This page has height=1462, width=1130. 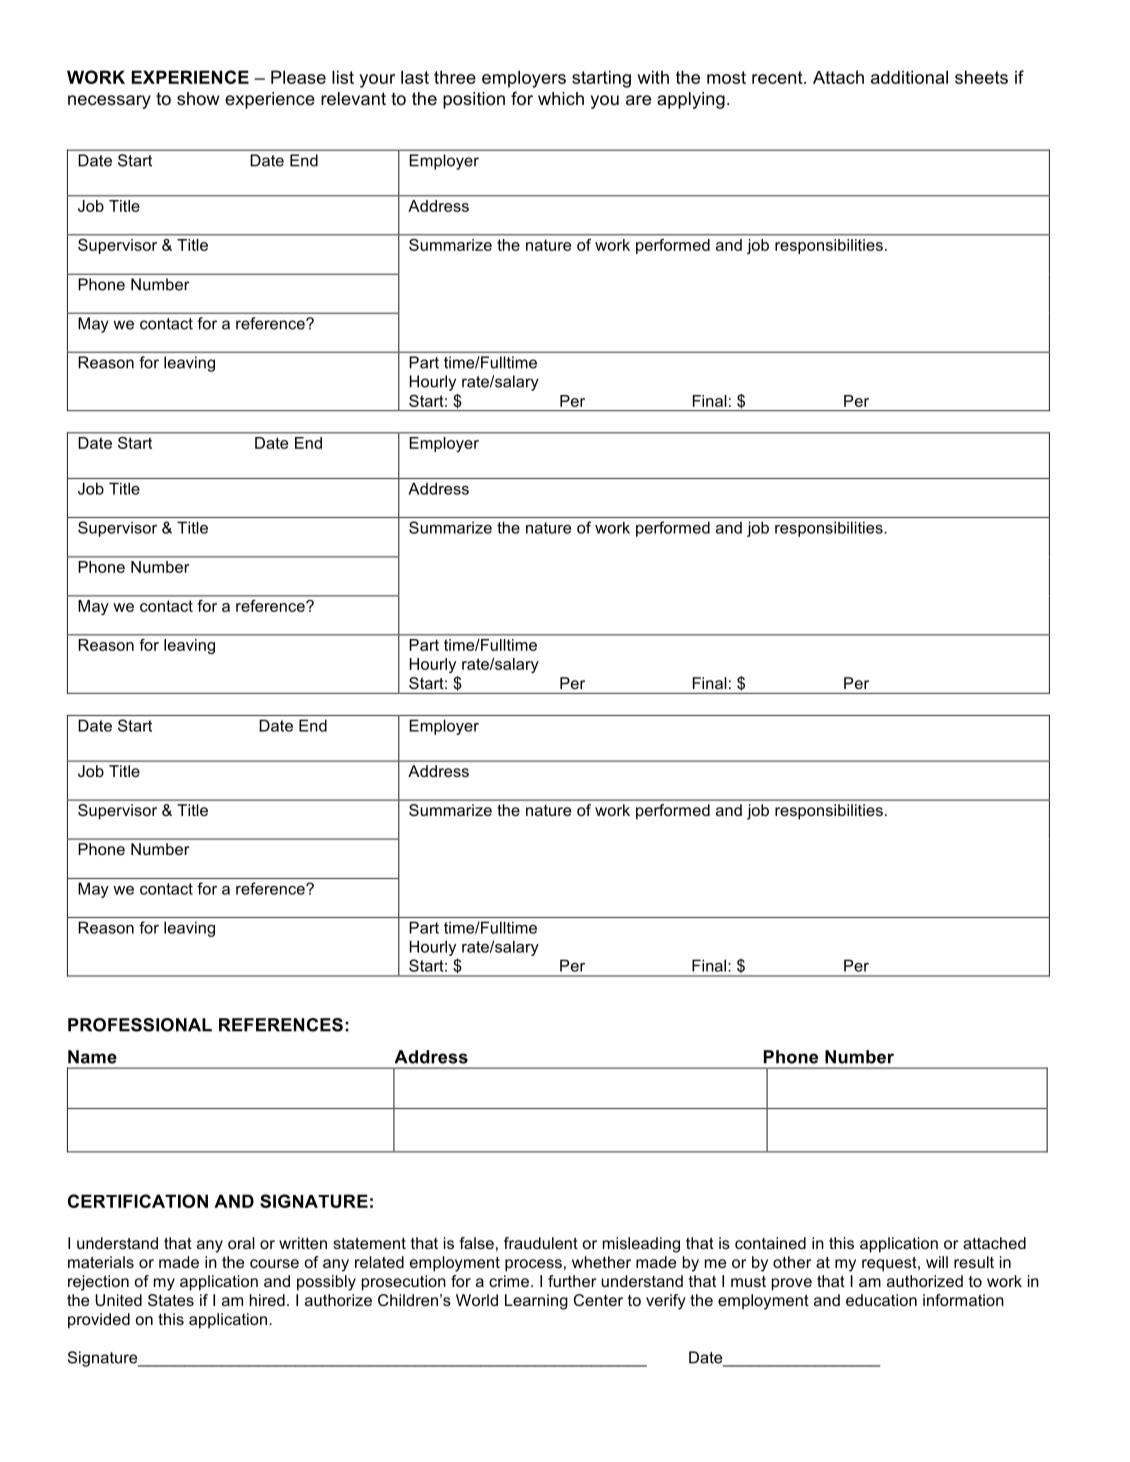 What do you see at coordinates (638, 100) in the page?
I see `are` at bounding box center [638, 100].
